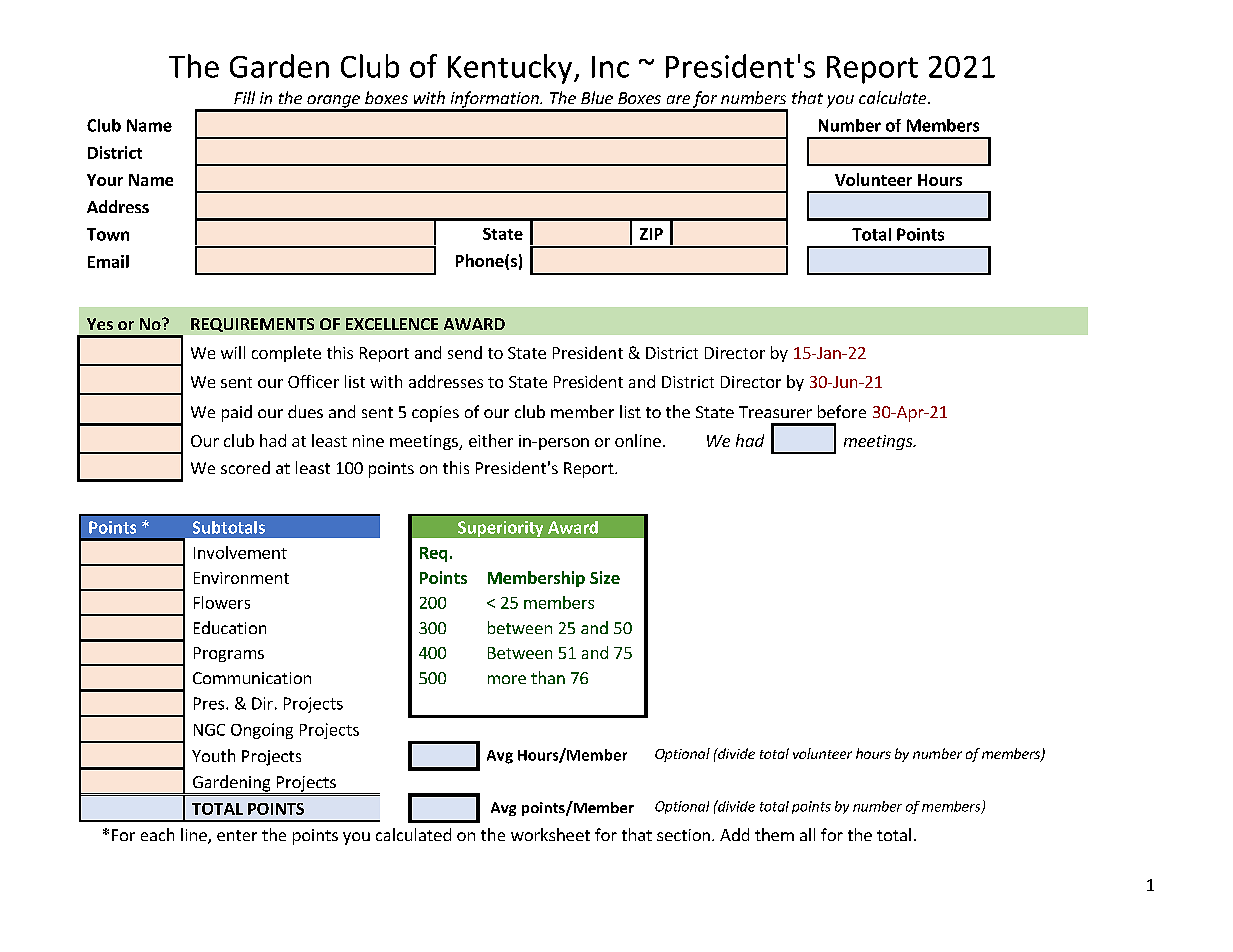 The image size is (1233, 952). What do you see at coordinates (511, 69) in the screenshot?
I see `Kentucky` at bounding box center [511, 69].
